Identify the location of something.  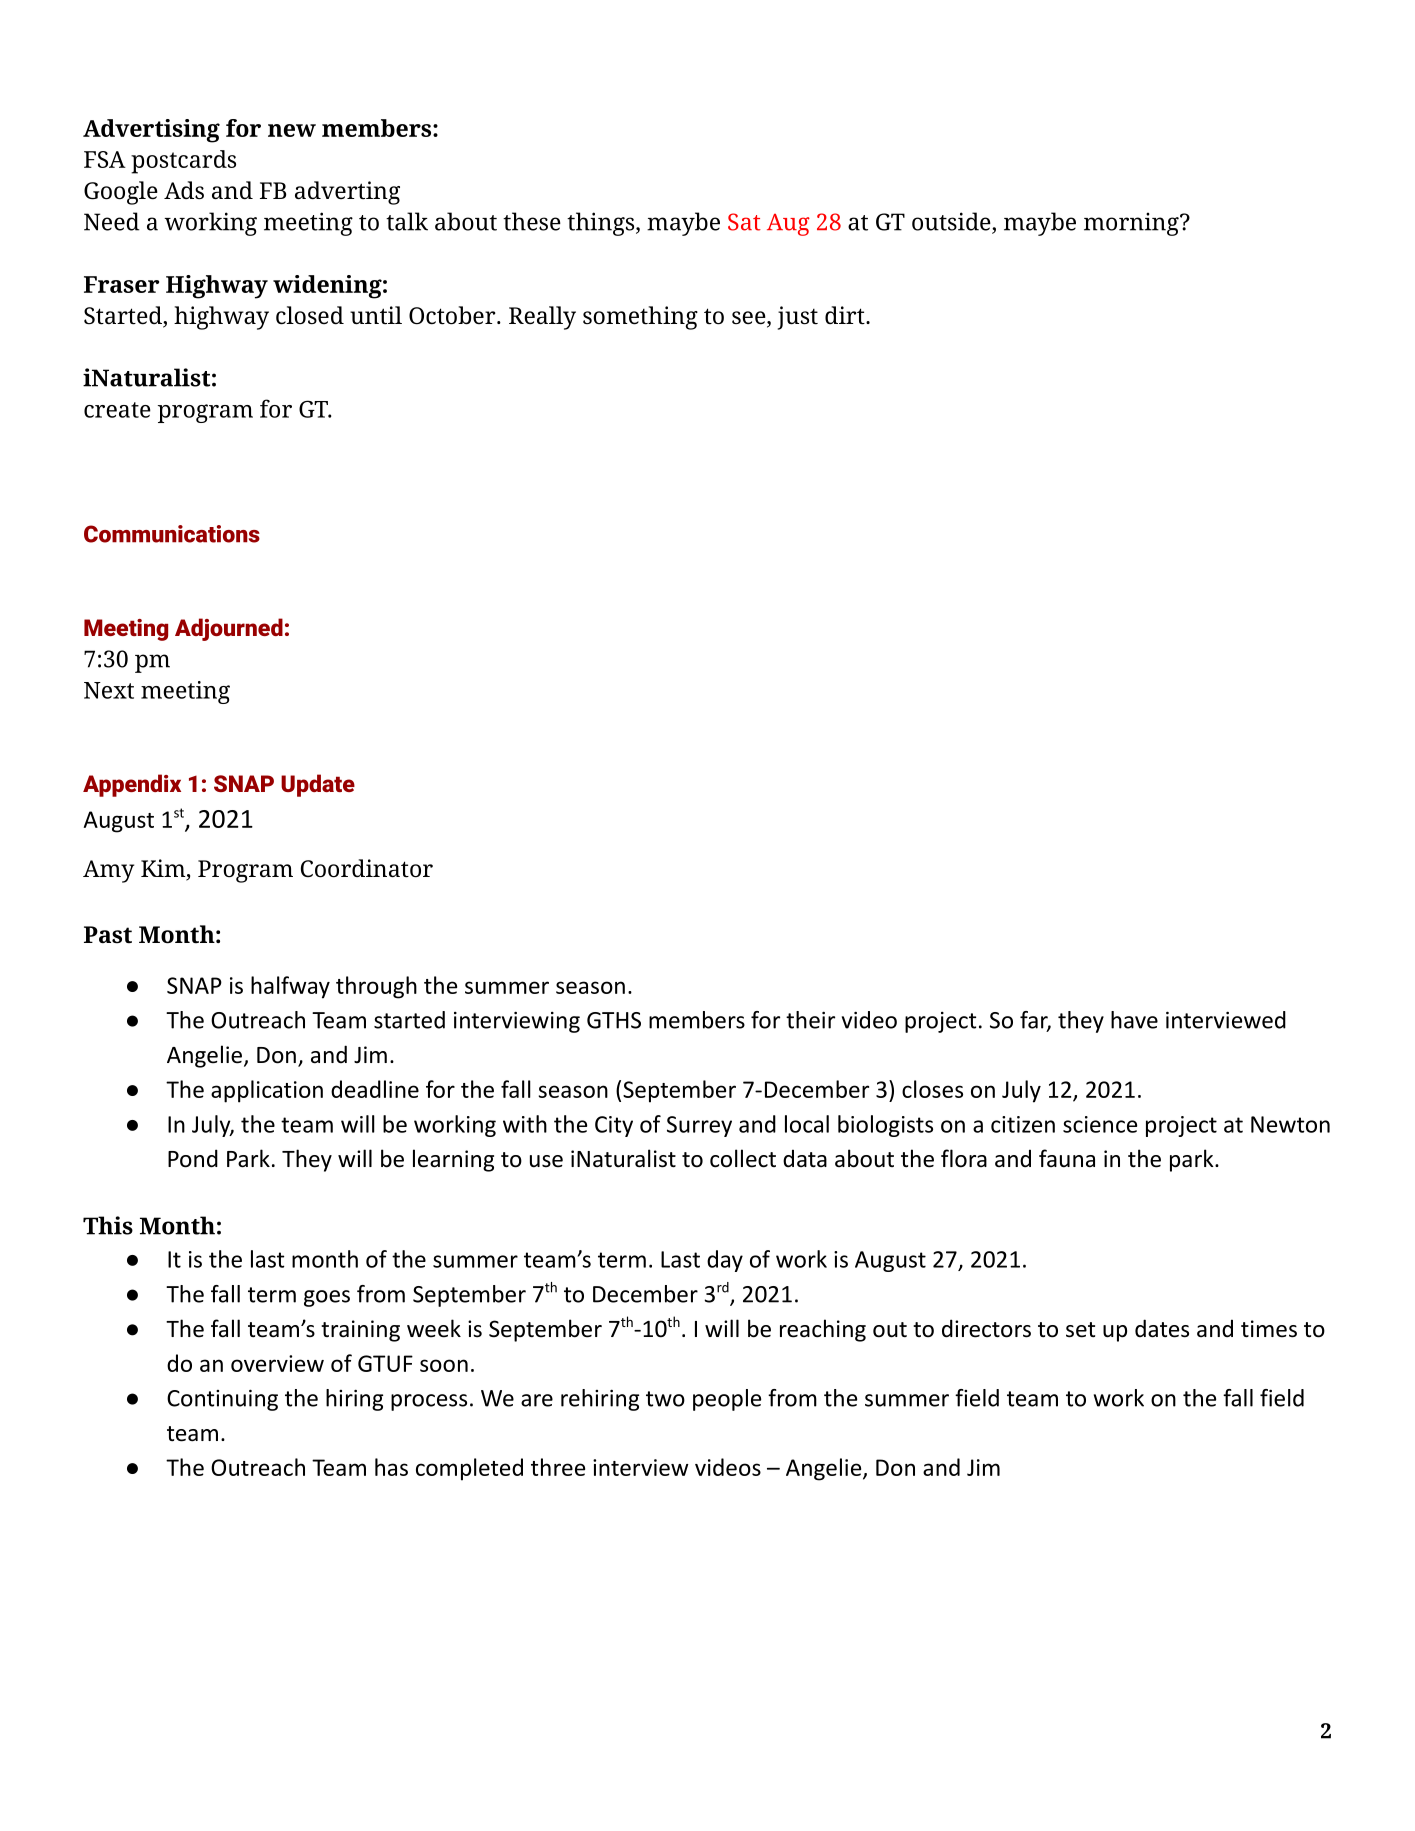
(640, 318).
